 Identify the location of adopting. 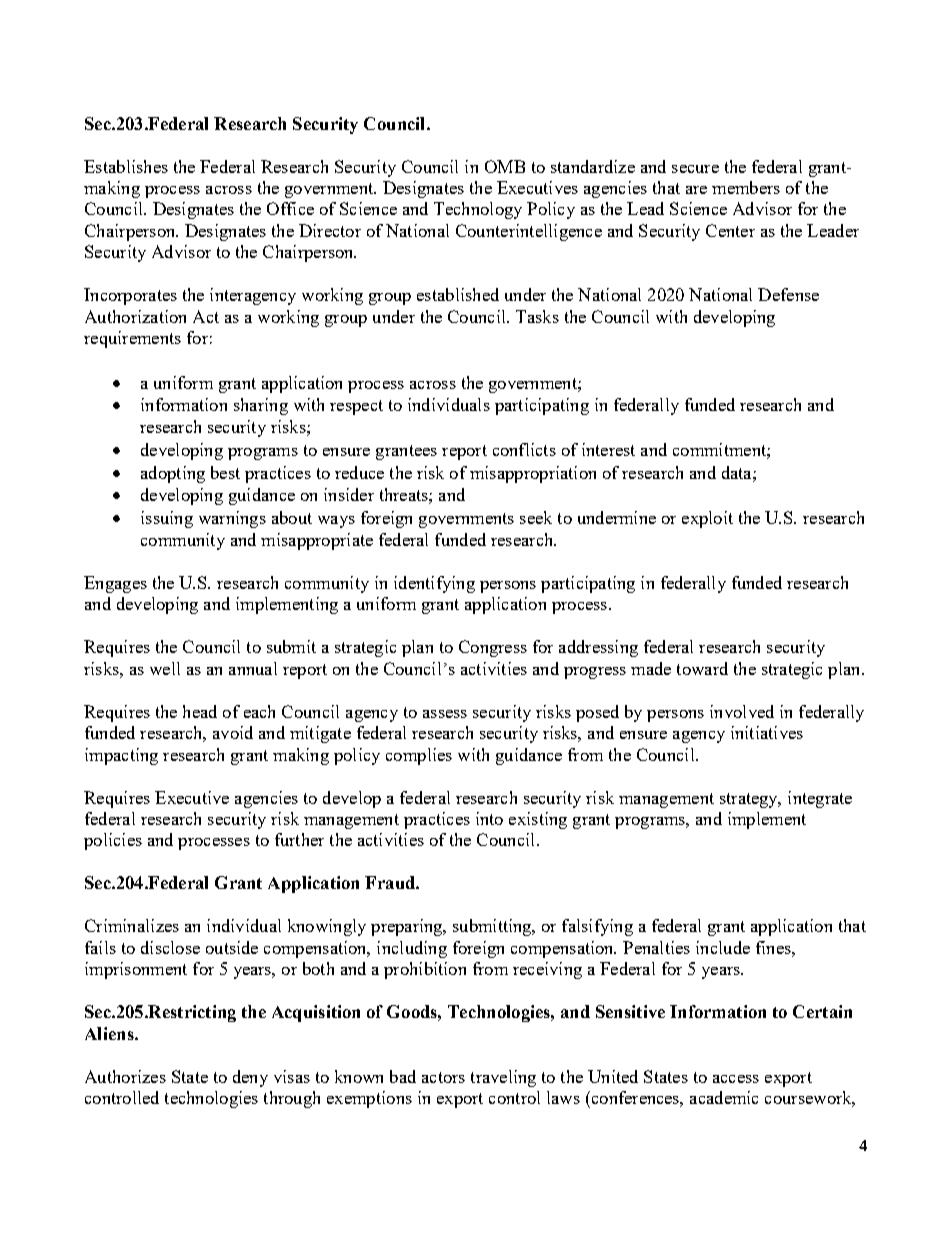
(173, 474).
